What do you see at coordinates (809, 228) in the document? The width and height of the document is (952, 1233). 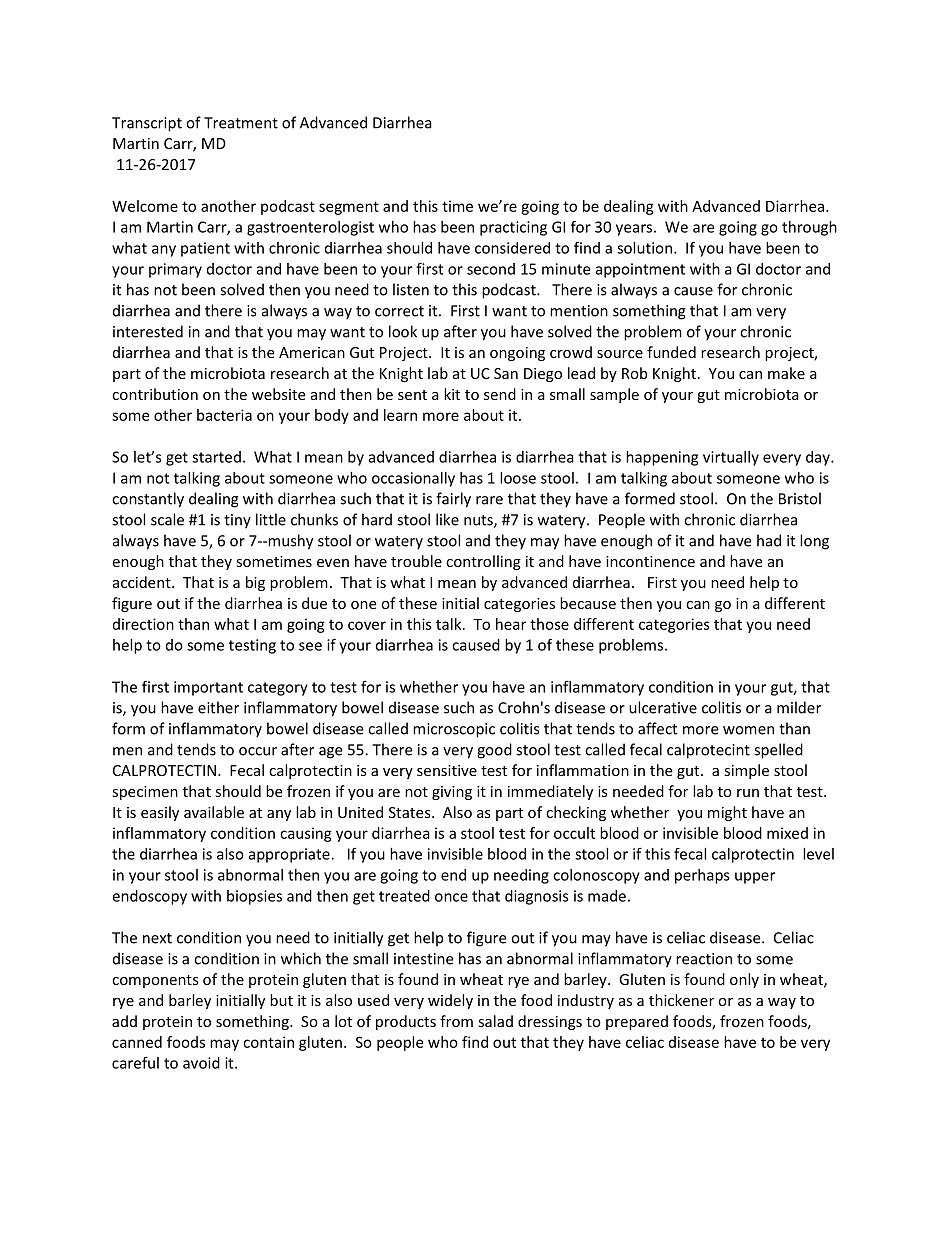 I see `through` at bounding box center [809, 228].
